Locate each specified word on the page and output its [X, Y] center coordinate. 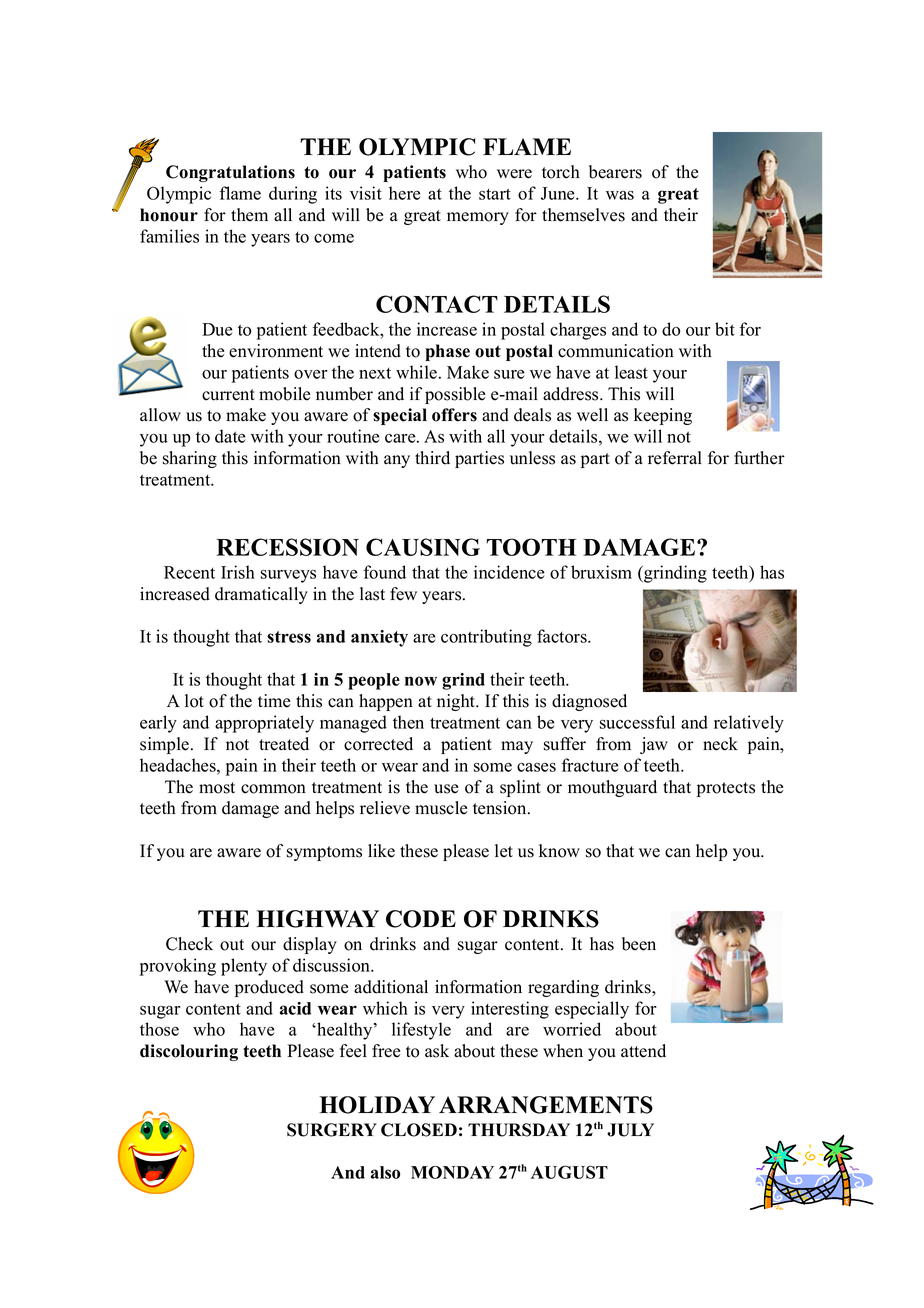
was [620, 195]
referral [675, 458]
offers [454, 415]
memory [478, 218]
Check [189, 944]
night [457, 702]
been [639, 944]
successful [637, 722]
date [230, 436]
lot [194, 701]
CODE [421, 919]
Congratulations [230, 173]
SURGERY [332, 1130]
